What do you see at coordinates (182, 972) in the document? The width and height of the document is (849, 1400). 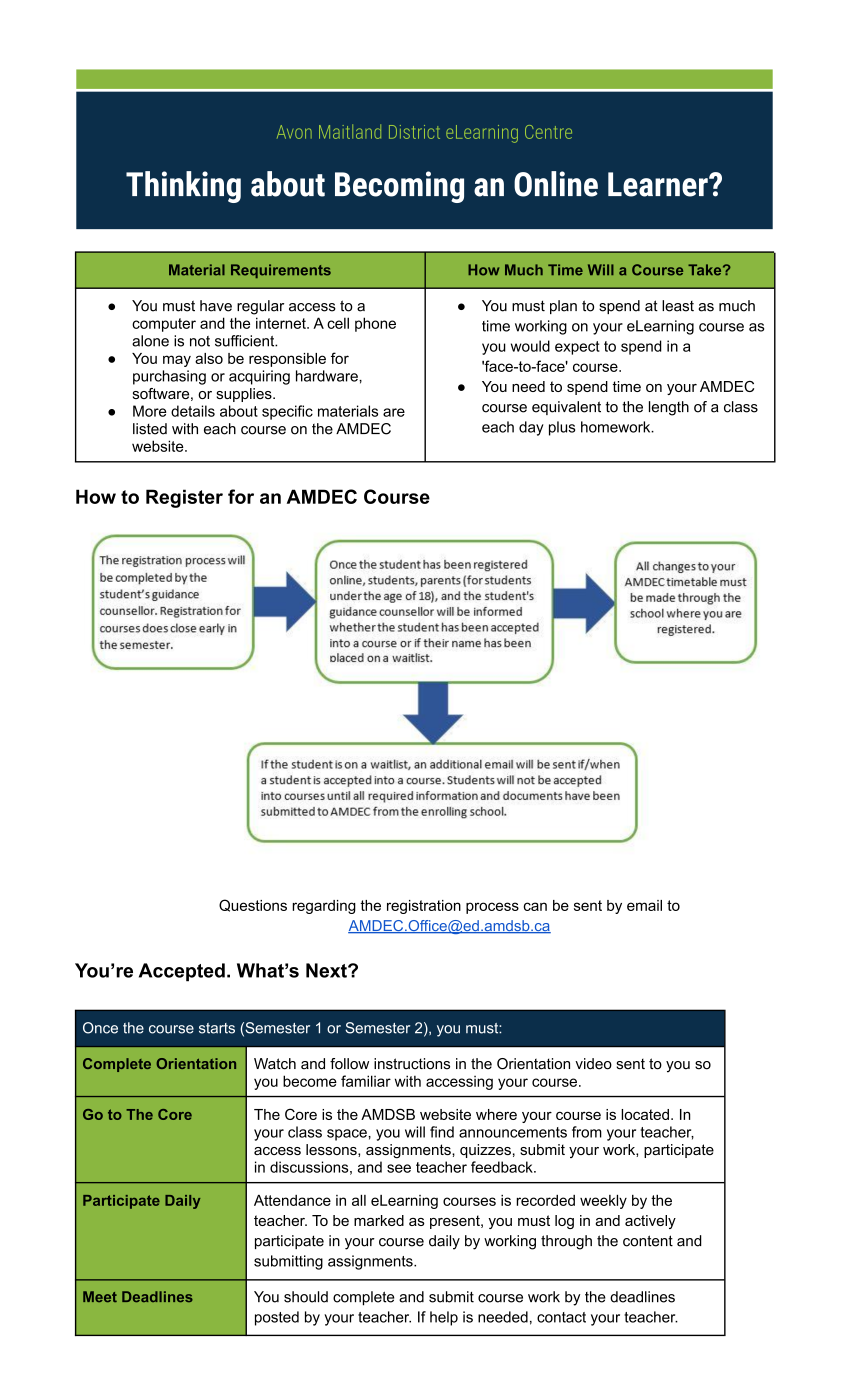 I see `Accepted` at bounding box center [182, 972].
